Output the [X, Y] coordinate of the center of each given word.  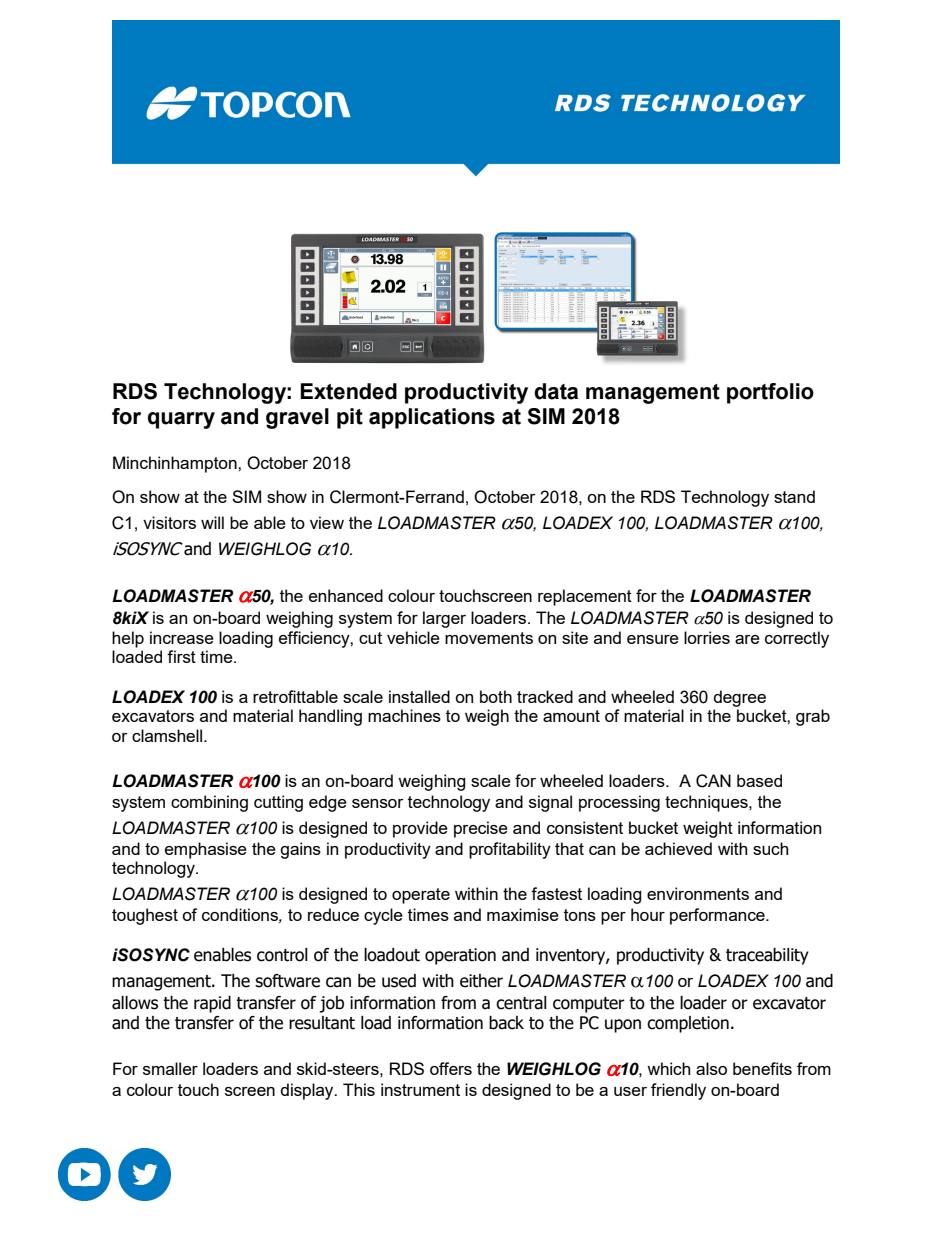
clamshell [168, 735]
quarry [181, 420]
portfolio [770, 393]
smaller [170, 1068]
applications [432, 418]
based [759, 780]
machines [404, 715]
